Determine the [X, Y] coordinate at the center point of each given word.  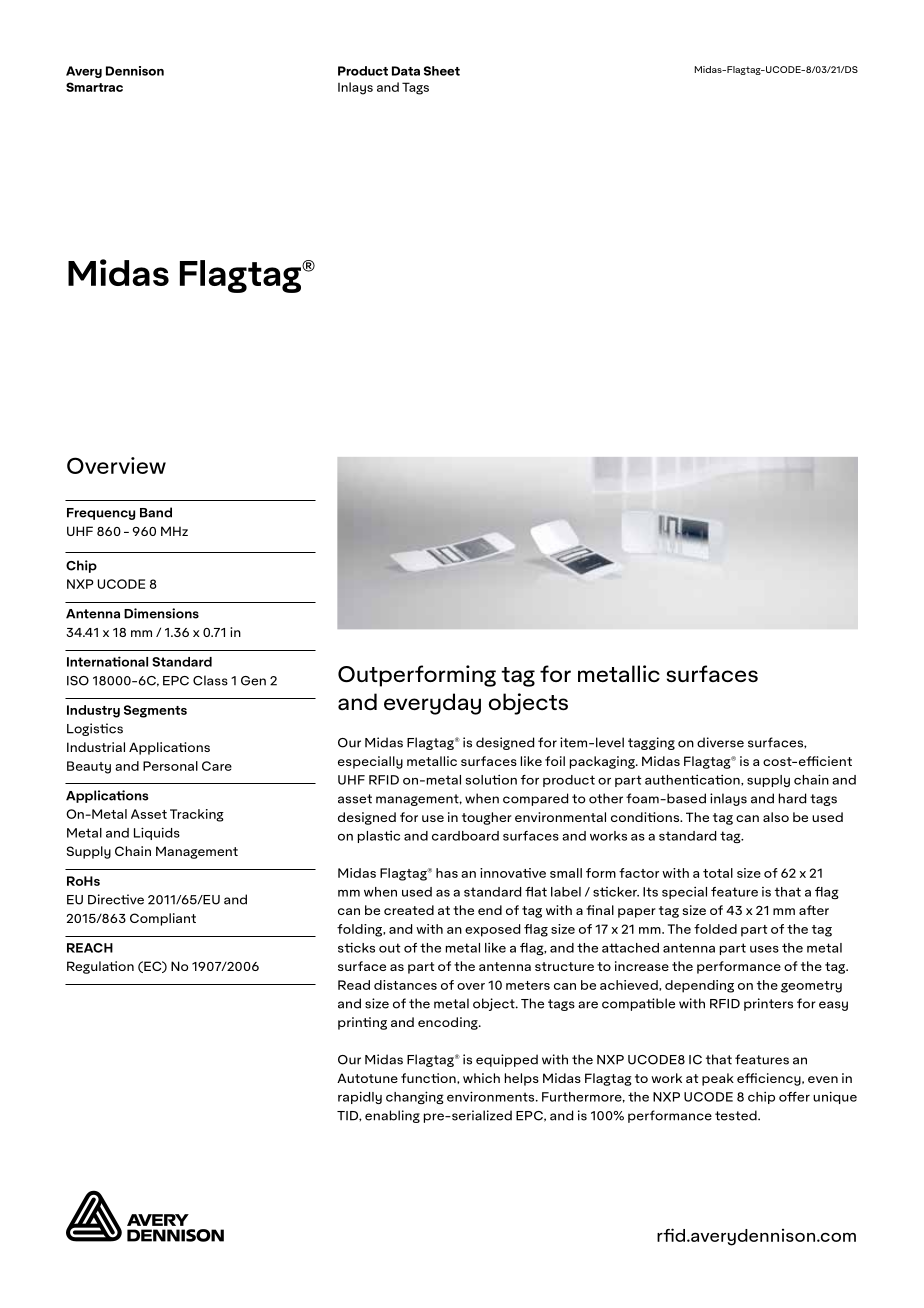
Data [406, 71]
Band [156, 512]
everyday [432, 704]
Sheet [442, 71]
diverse [720, 742]
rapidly [360, 1097]
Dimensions [161, 613]
